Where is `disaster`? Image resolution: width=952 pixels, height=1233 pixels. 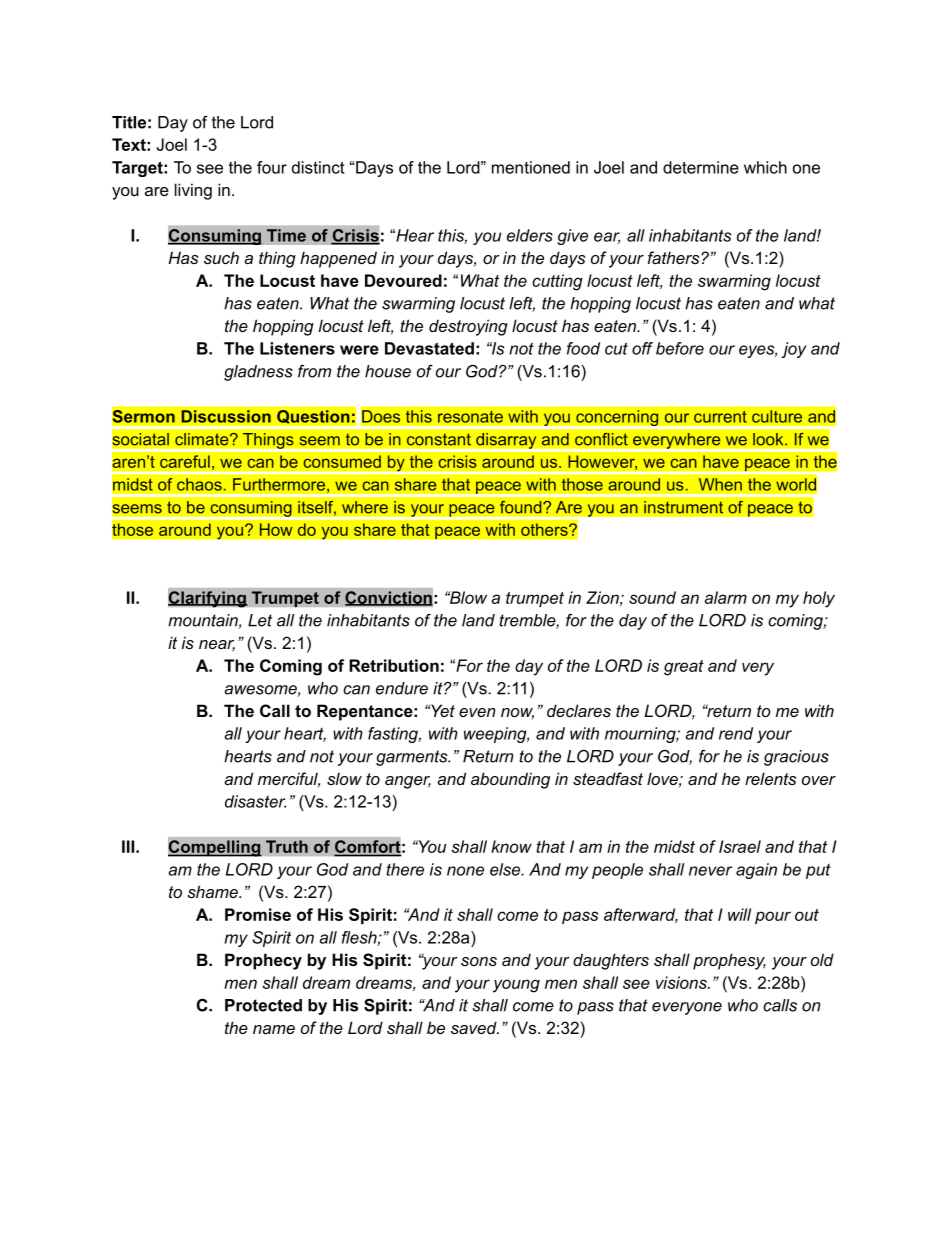
disaster is located at coordinates (255, 801).
